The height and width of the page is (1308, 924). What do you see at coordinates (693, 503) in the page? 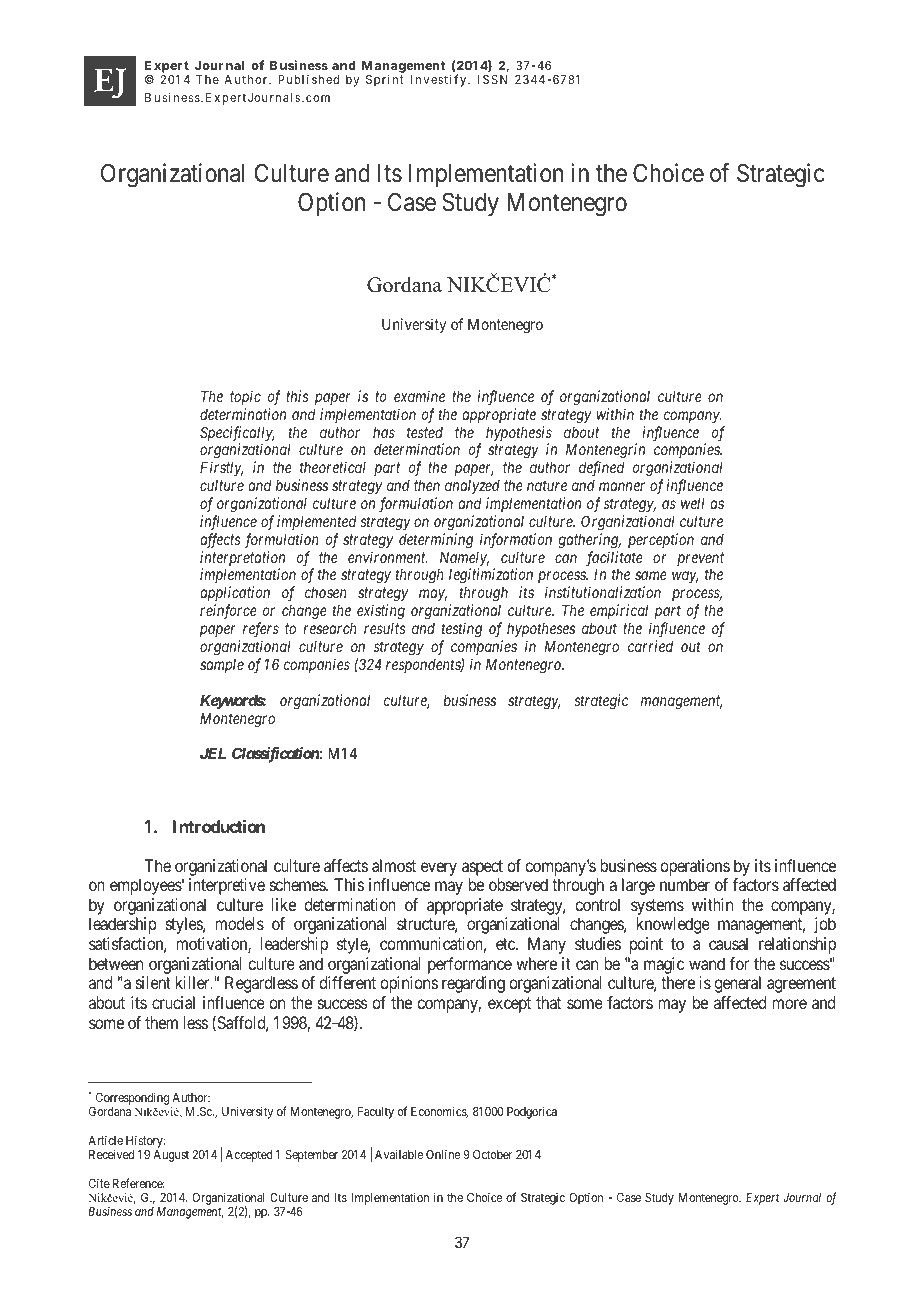
I see `well` at bounding box center [693, 503].
